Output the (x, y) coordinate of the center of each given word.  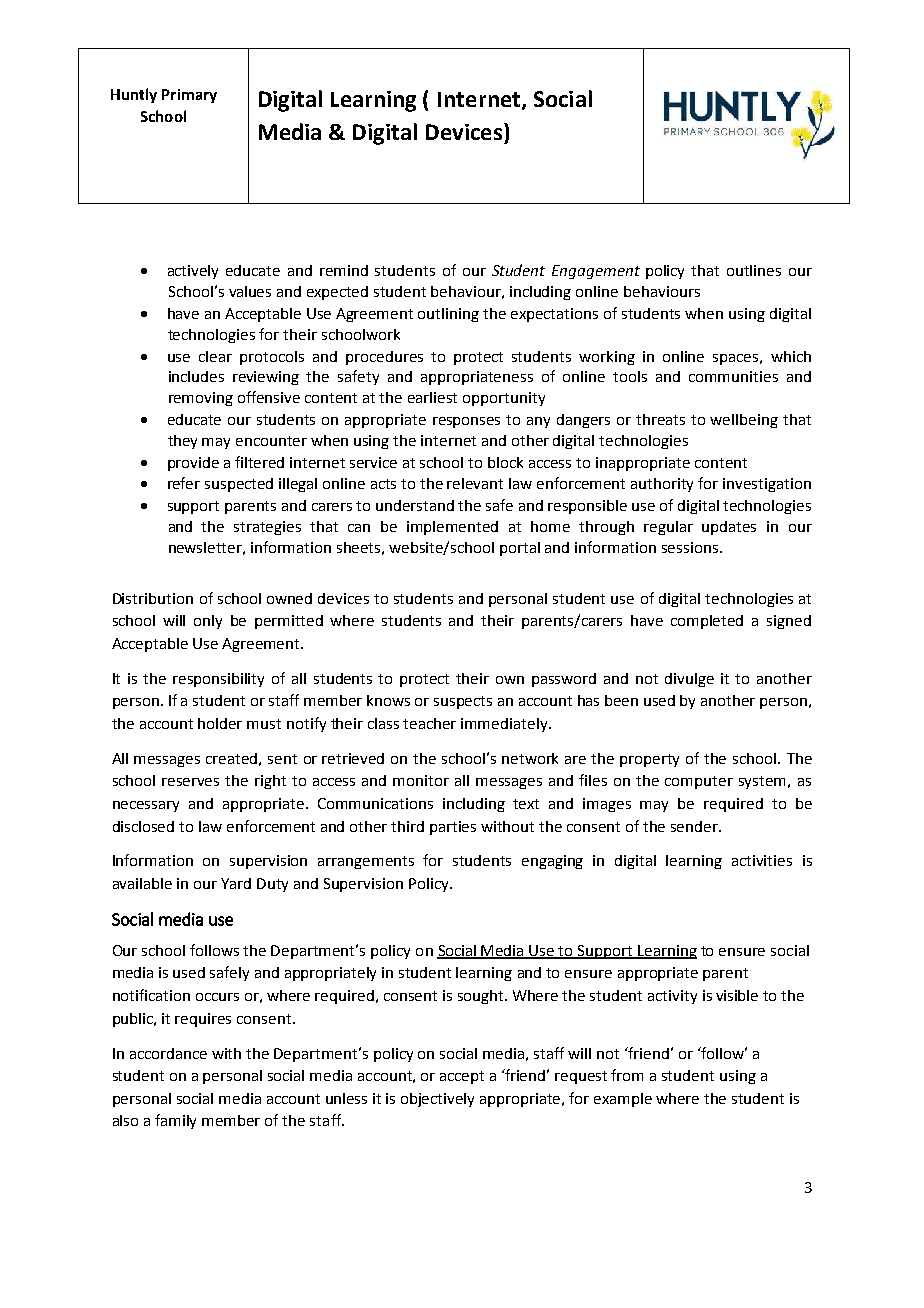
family (175, 1121)
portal (520, 549)
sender (696, 826)
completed (707, 622)
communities (733, 376)
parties (453, 828)
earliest (432, 397)
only (208, 622)
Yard (236, 883)
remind (344, 270)
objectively (437, 1100)
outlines (754, 270)
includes (196, 376)
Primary (189, 96)
